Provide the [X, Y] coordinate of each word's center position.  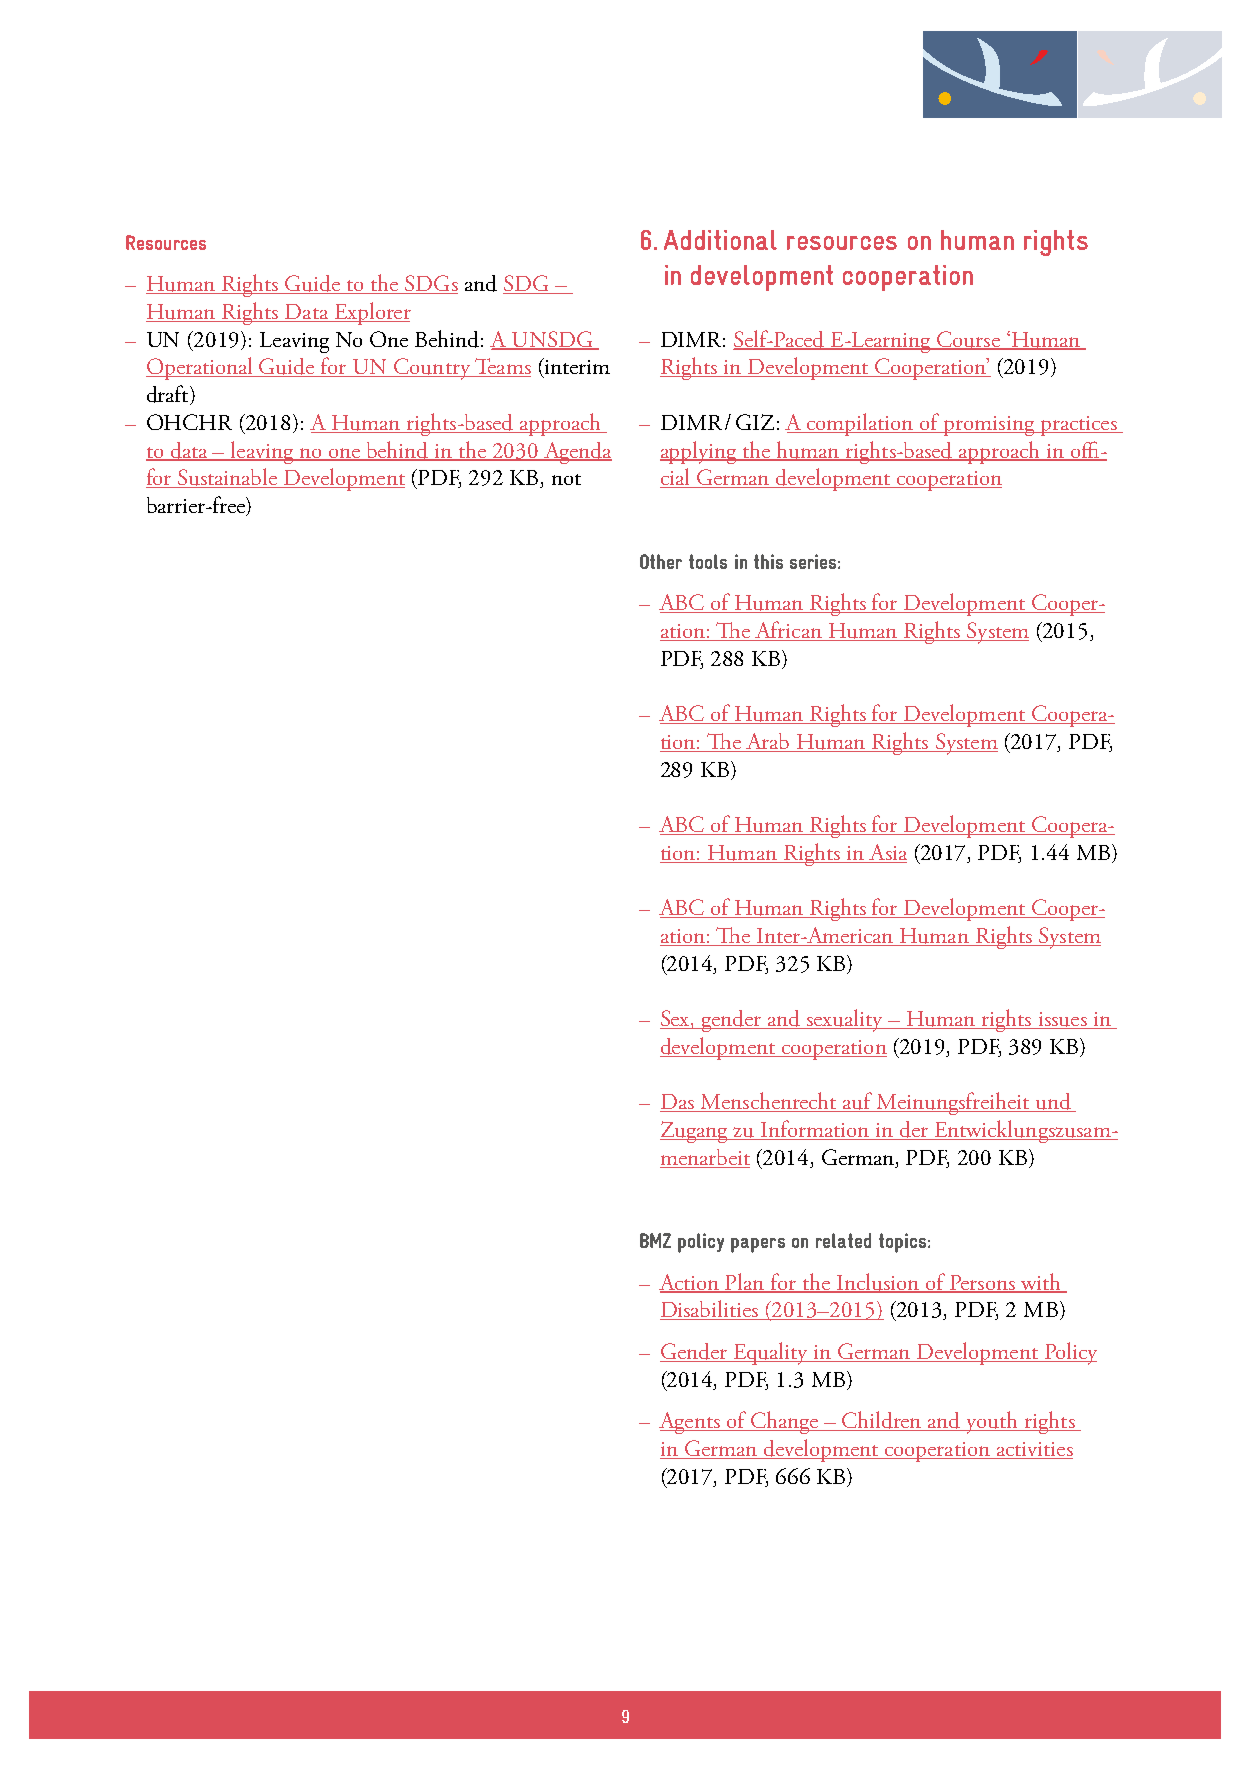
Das [678, 1103]
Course [968, 340]
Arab [768, 742]
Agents [690, 1423]
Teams [501, 367]
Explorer [371, 313]
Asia [887, 853]
